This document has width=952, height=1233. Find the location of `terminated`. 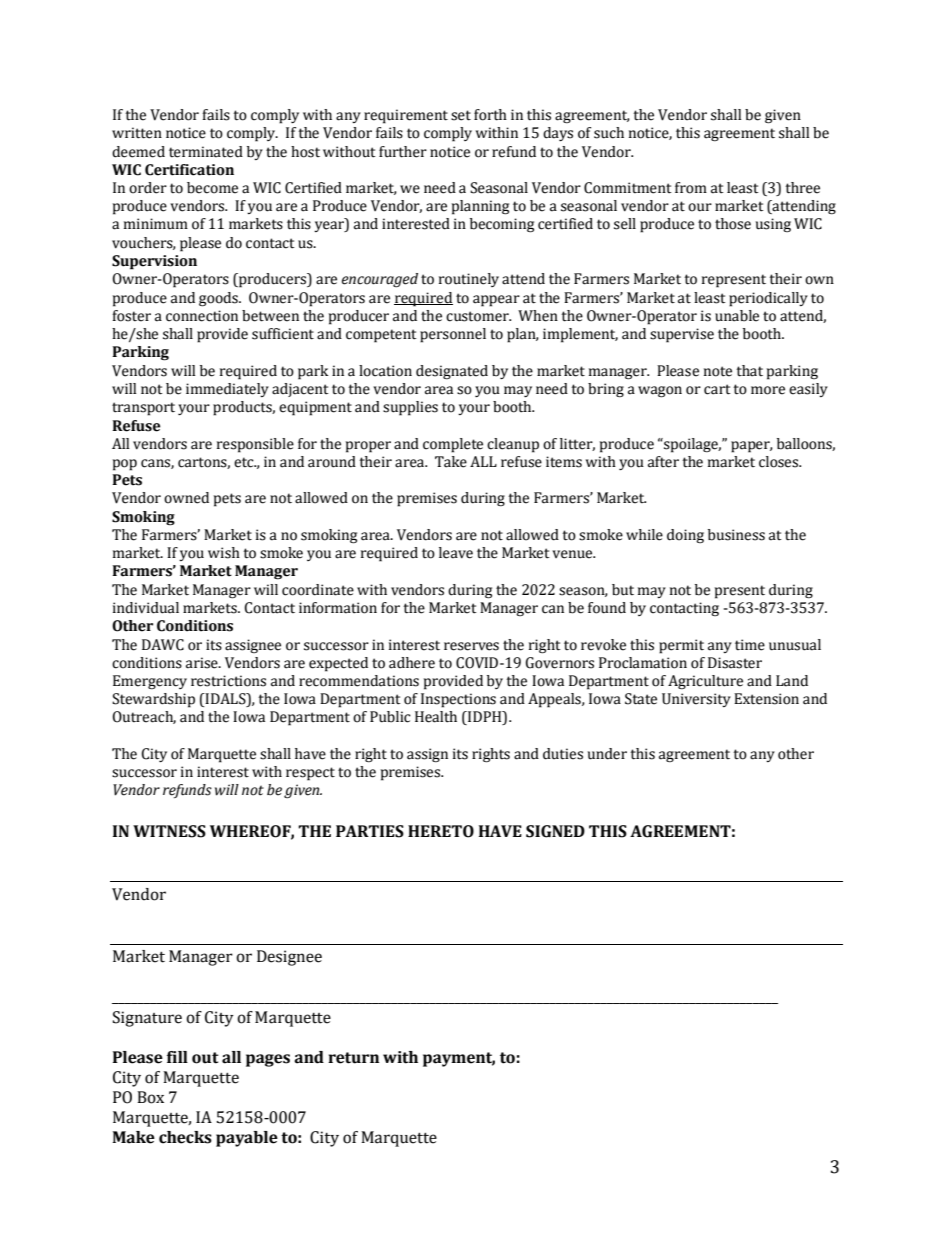

terminated is located at coordinates (206, 152).
